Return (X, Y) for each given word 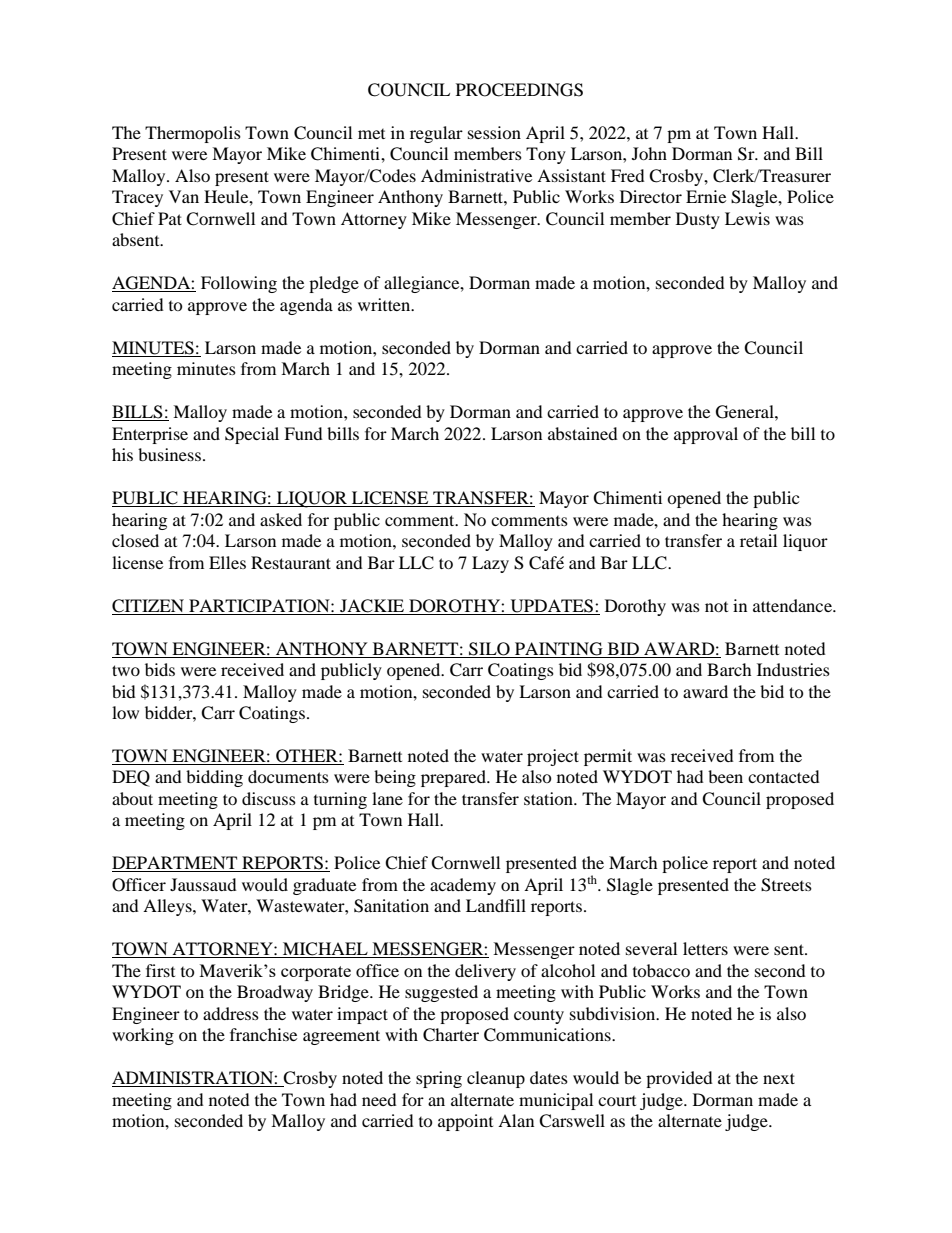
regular (436, 134)
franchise (263, 1034)
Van (184, 196)
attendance (793, 605)
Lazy (490, 564)
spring (439, 1079)
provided (679, 1079)
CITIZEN (148, 606)
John (649, 153)
